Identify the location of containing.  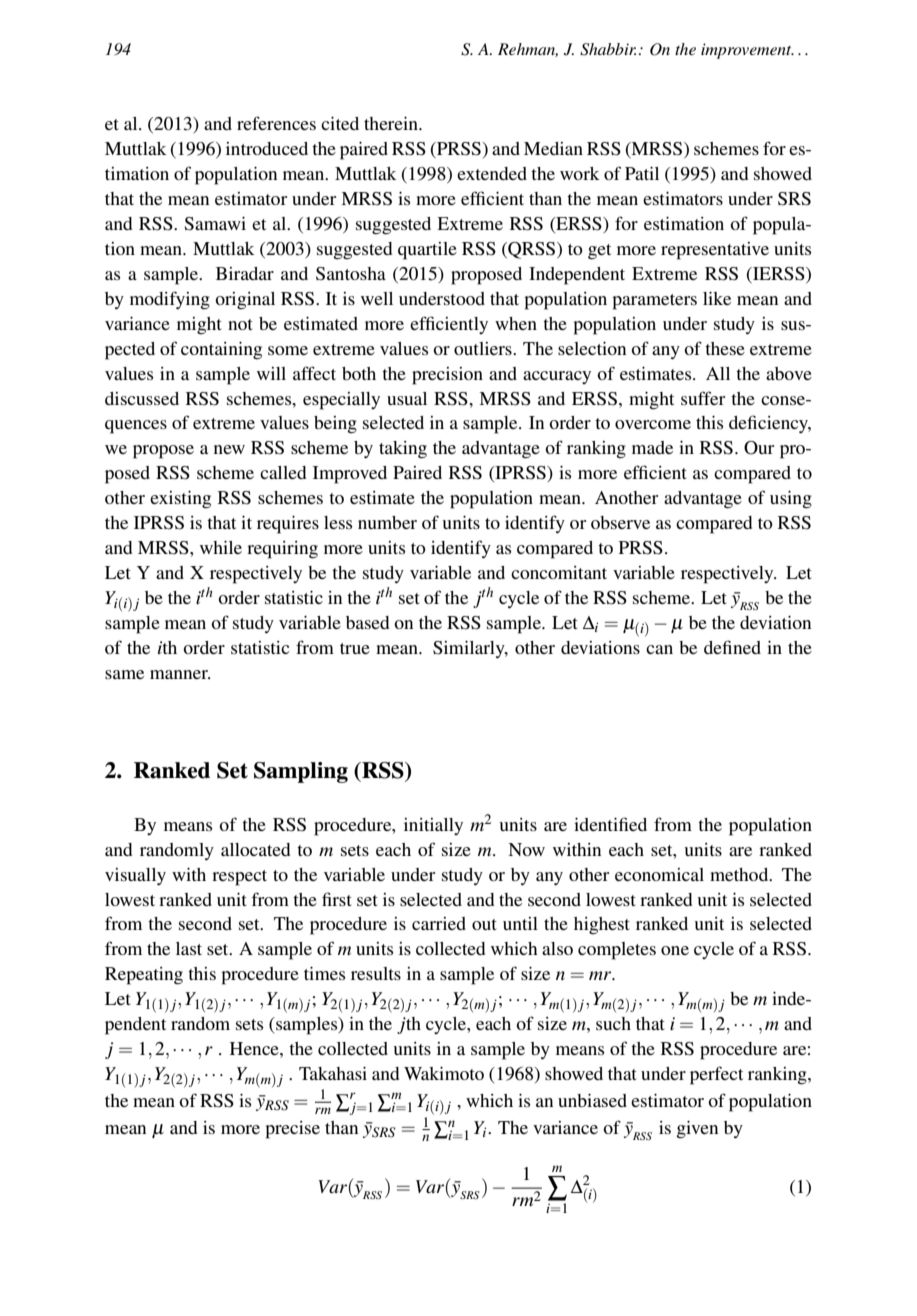
(221, 351).
